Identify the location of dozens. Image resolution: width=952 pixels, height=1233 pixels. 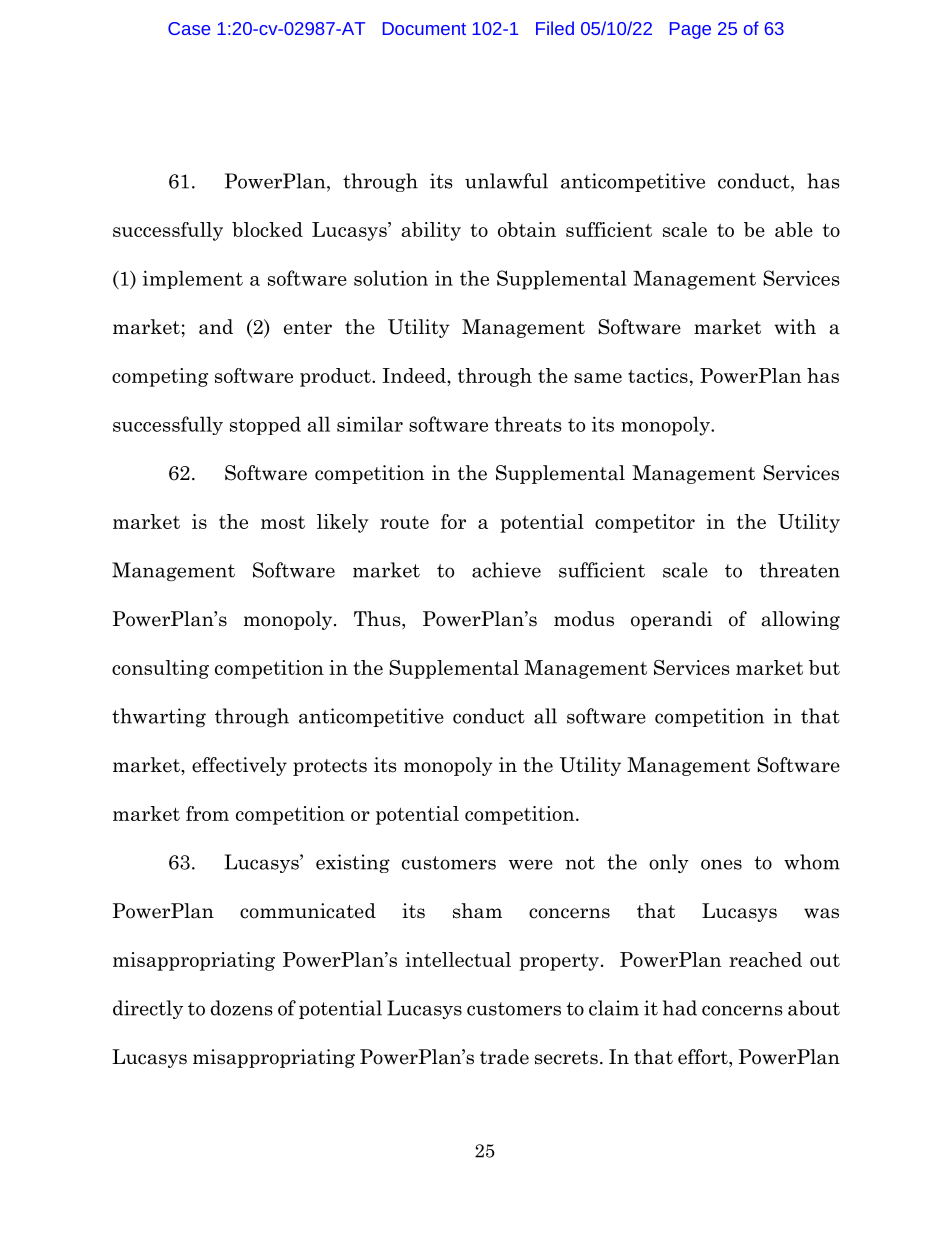
(242, 1008).
